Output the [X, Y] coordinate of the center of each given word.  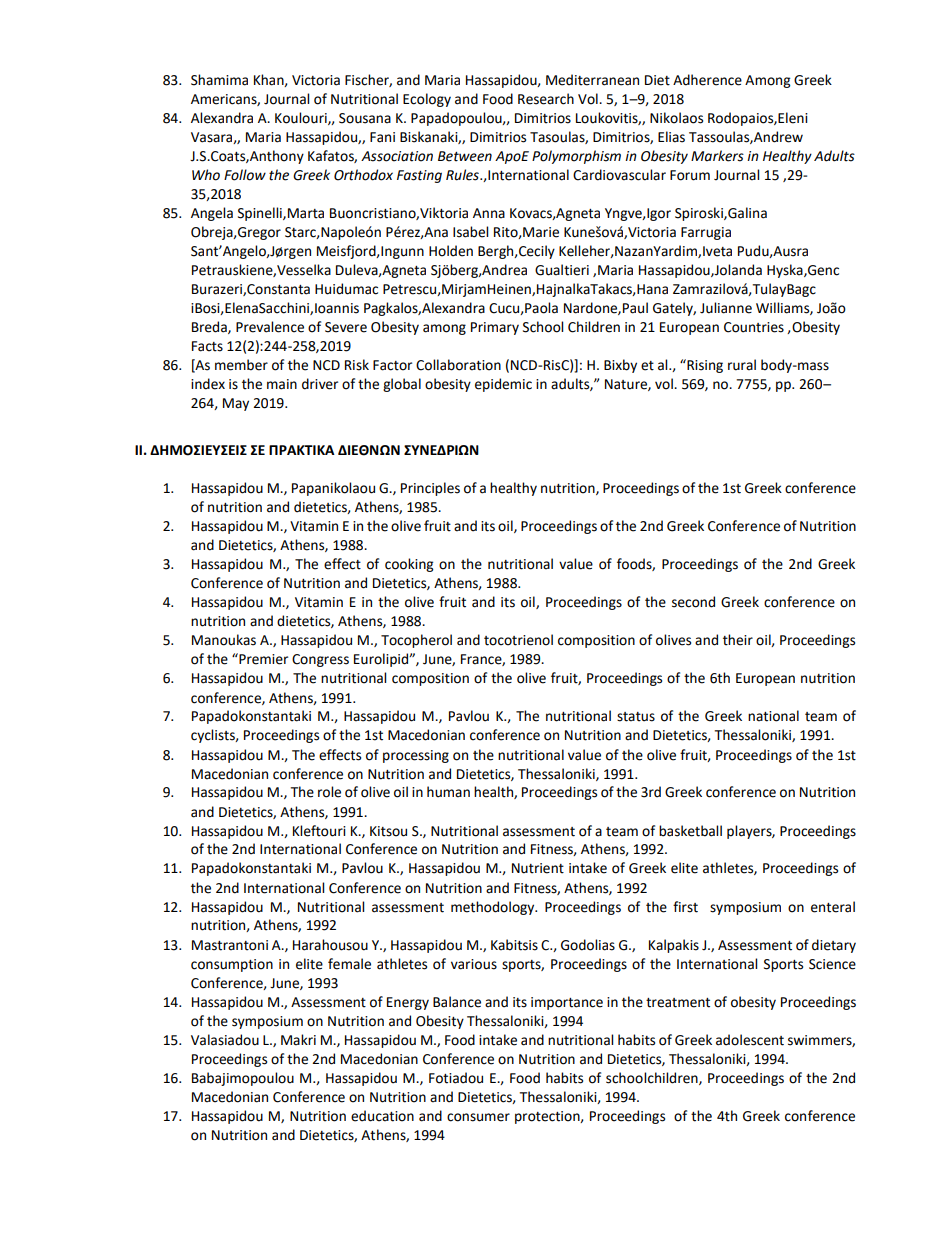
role [329, 792]
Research [546, 99]
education [382, 1116]
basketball [690, 831]
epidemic [503, 385]
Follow [245, 175]
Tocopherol [416, 641]
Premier [262, 659]
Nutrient [538, 868]
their [738, 640]
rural [742, 365]
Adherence [707, 80]
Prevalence [270, 327]
